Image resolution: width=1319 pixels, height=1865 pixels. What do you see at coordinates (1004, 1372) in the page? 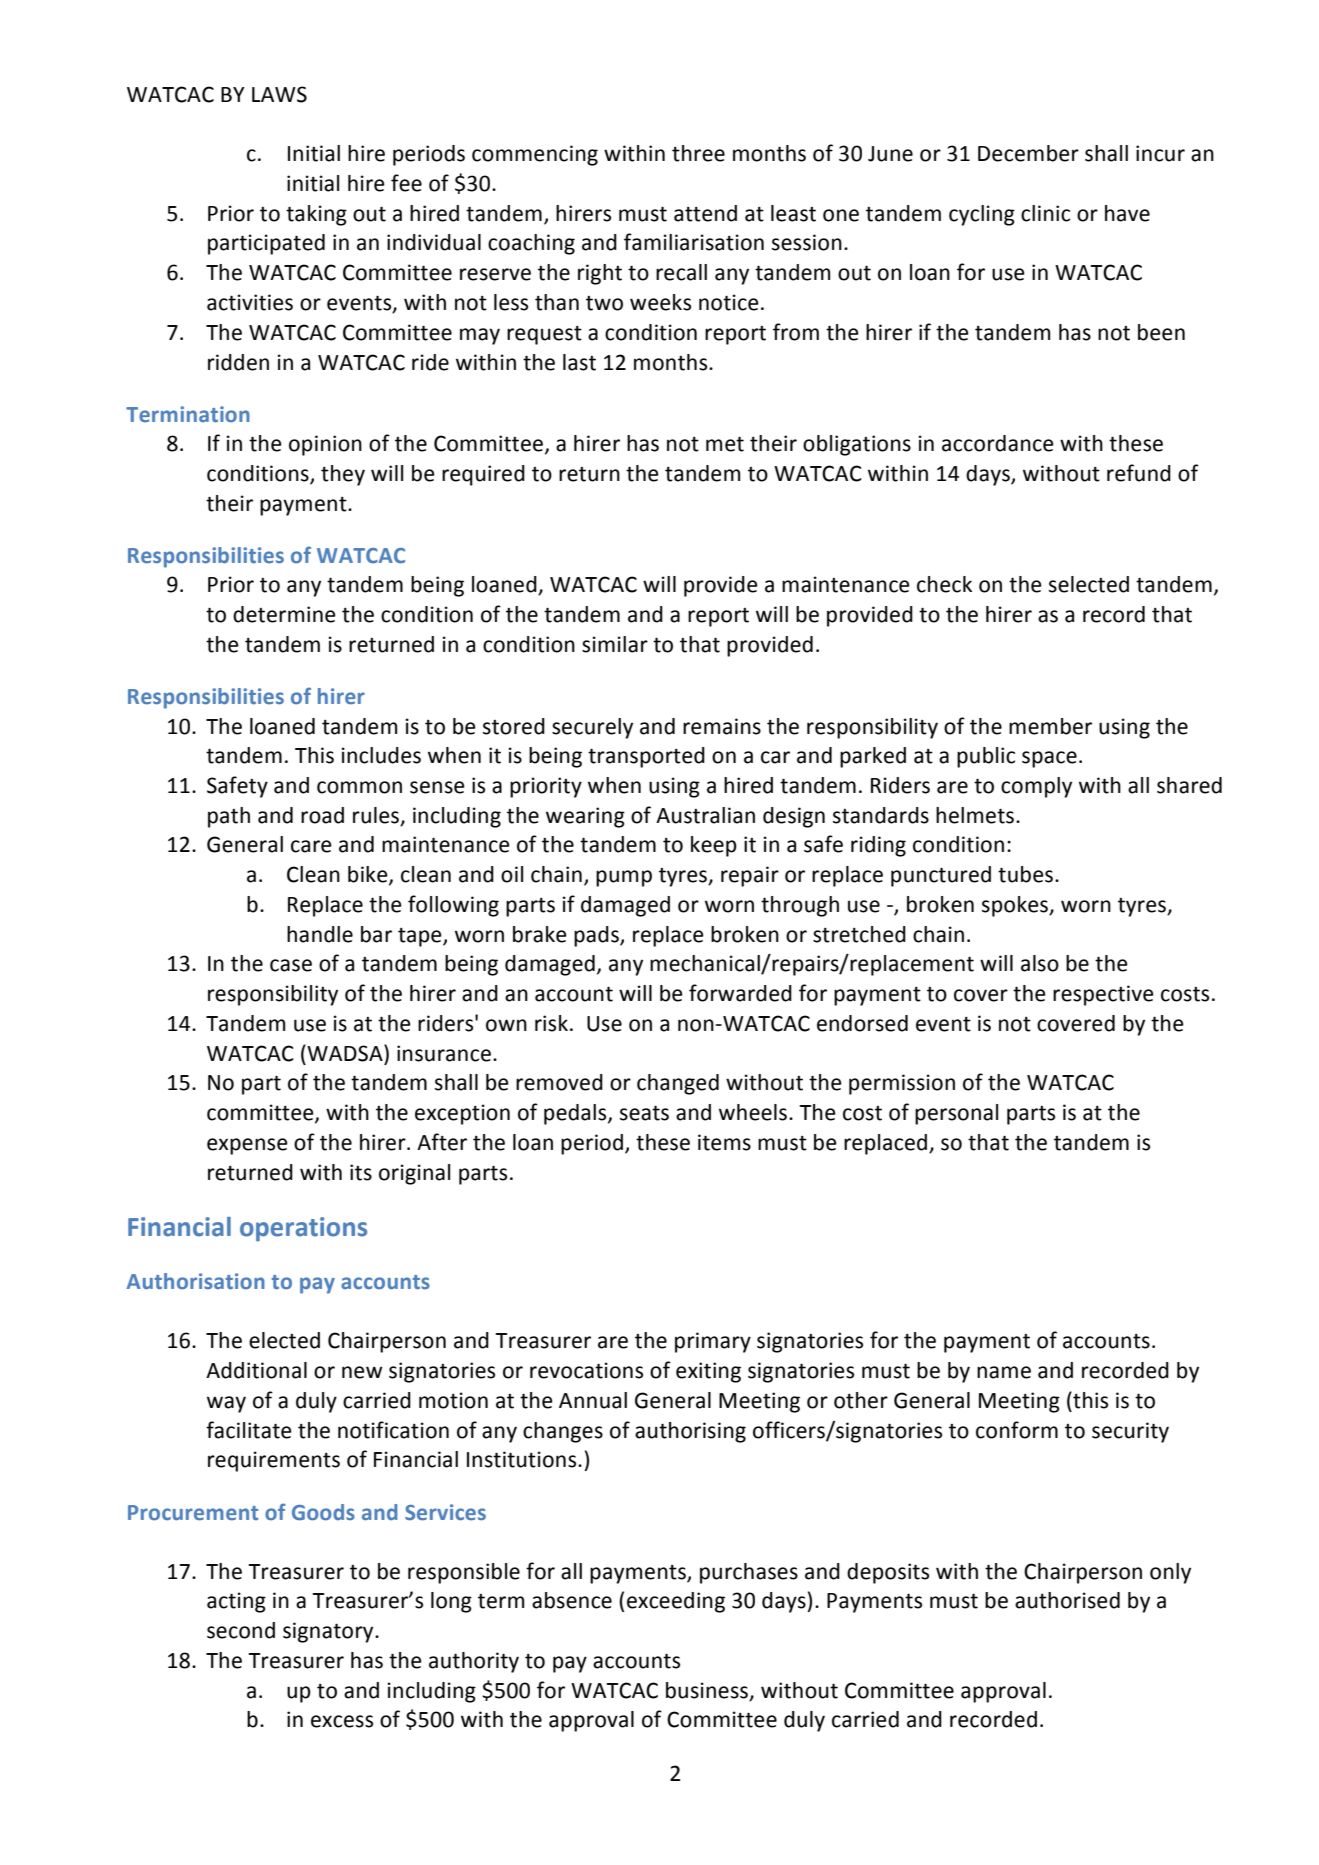
I see `name` at bounding box center [1004, 1372].
